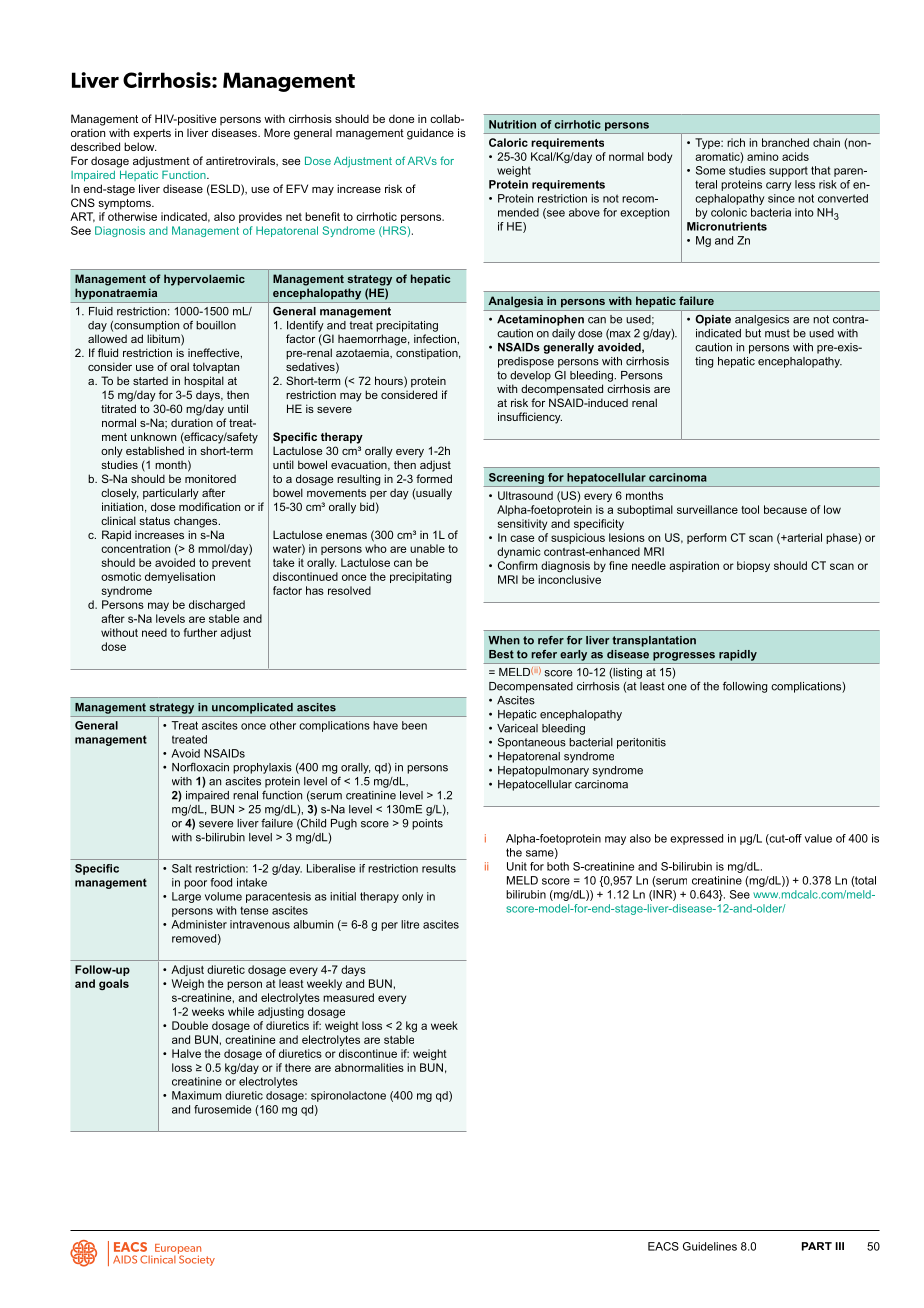 The height and width of the screenshot is (1308, 924). Describe the element at coordinates (178, 1250) in the screenshot. I see `European` at that location.
